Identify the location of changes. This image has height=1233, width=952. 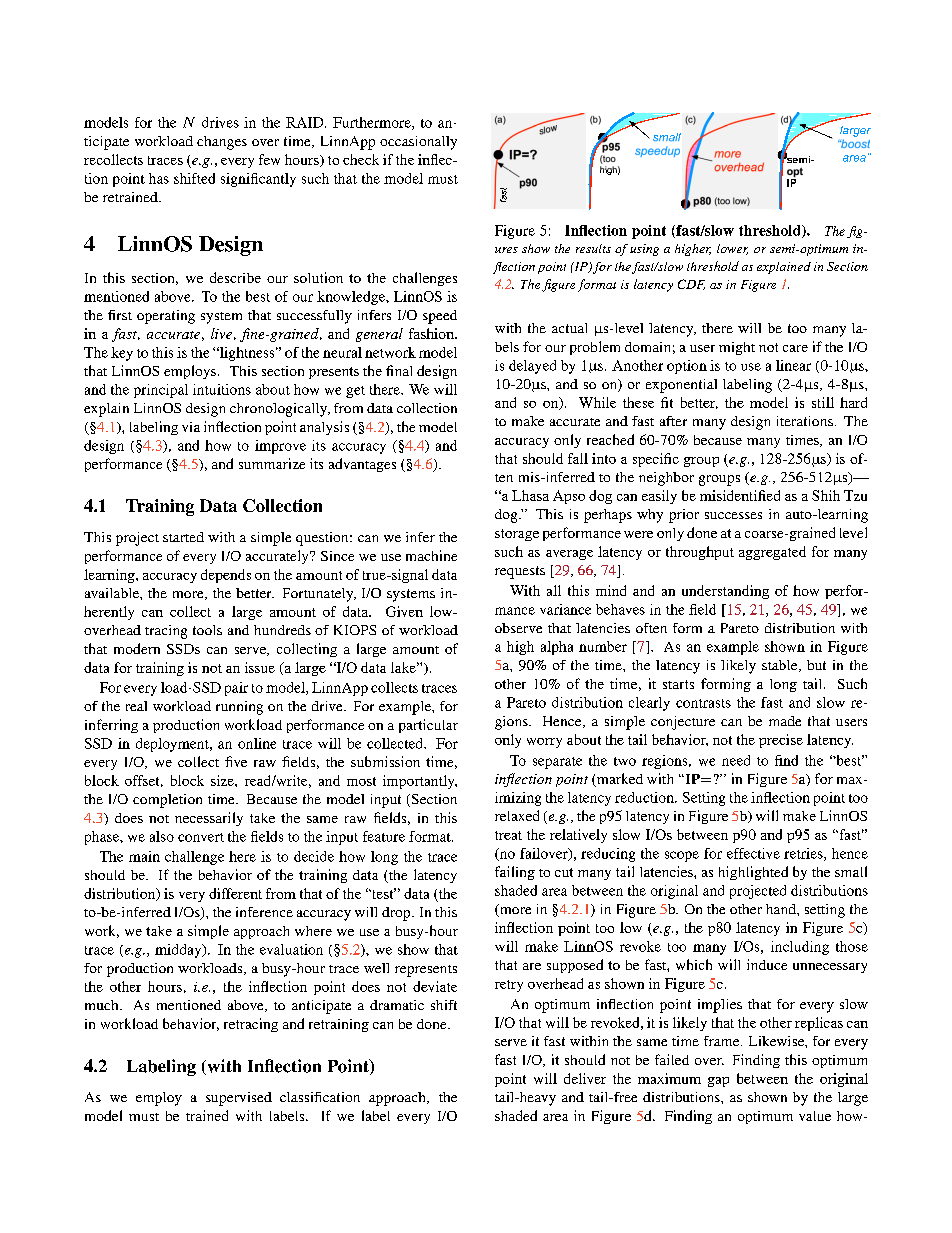
(222, 143).
